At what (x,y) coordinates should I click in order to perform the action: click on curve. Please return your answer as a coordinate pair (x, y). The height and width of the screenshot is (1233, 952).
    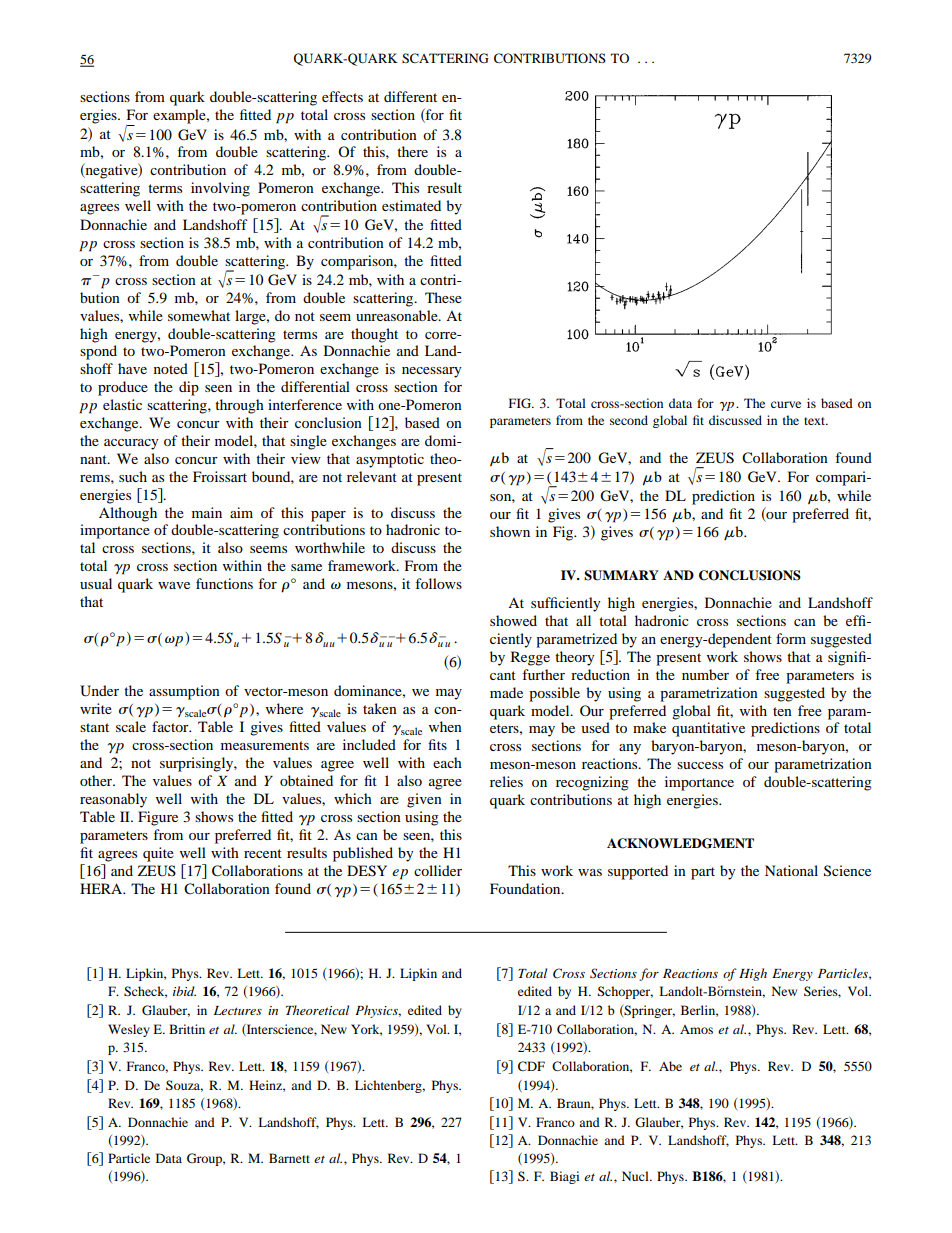
    Looking at the image, I should click on (786, 404).
